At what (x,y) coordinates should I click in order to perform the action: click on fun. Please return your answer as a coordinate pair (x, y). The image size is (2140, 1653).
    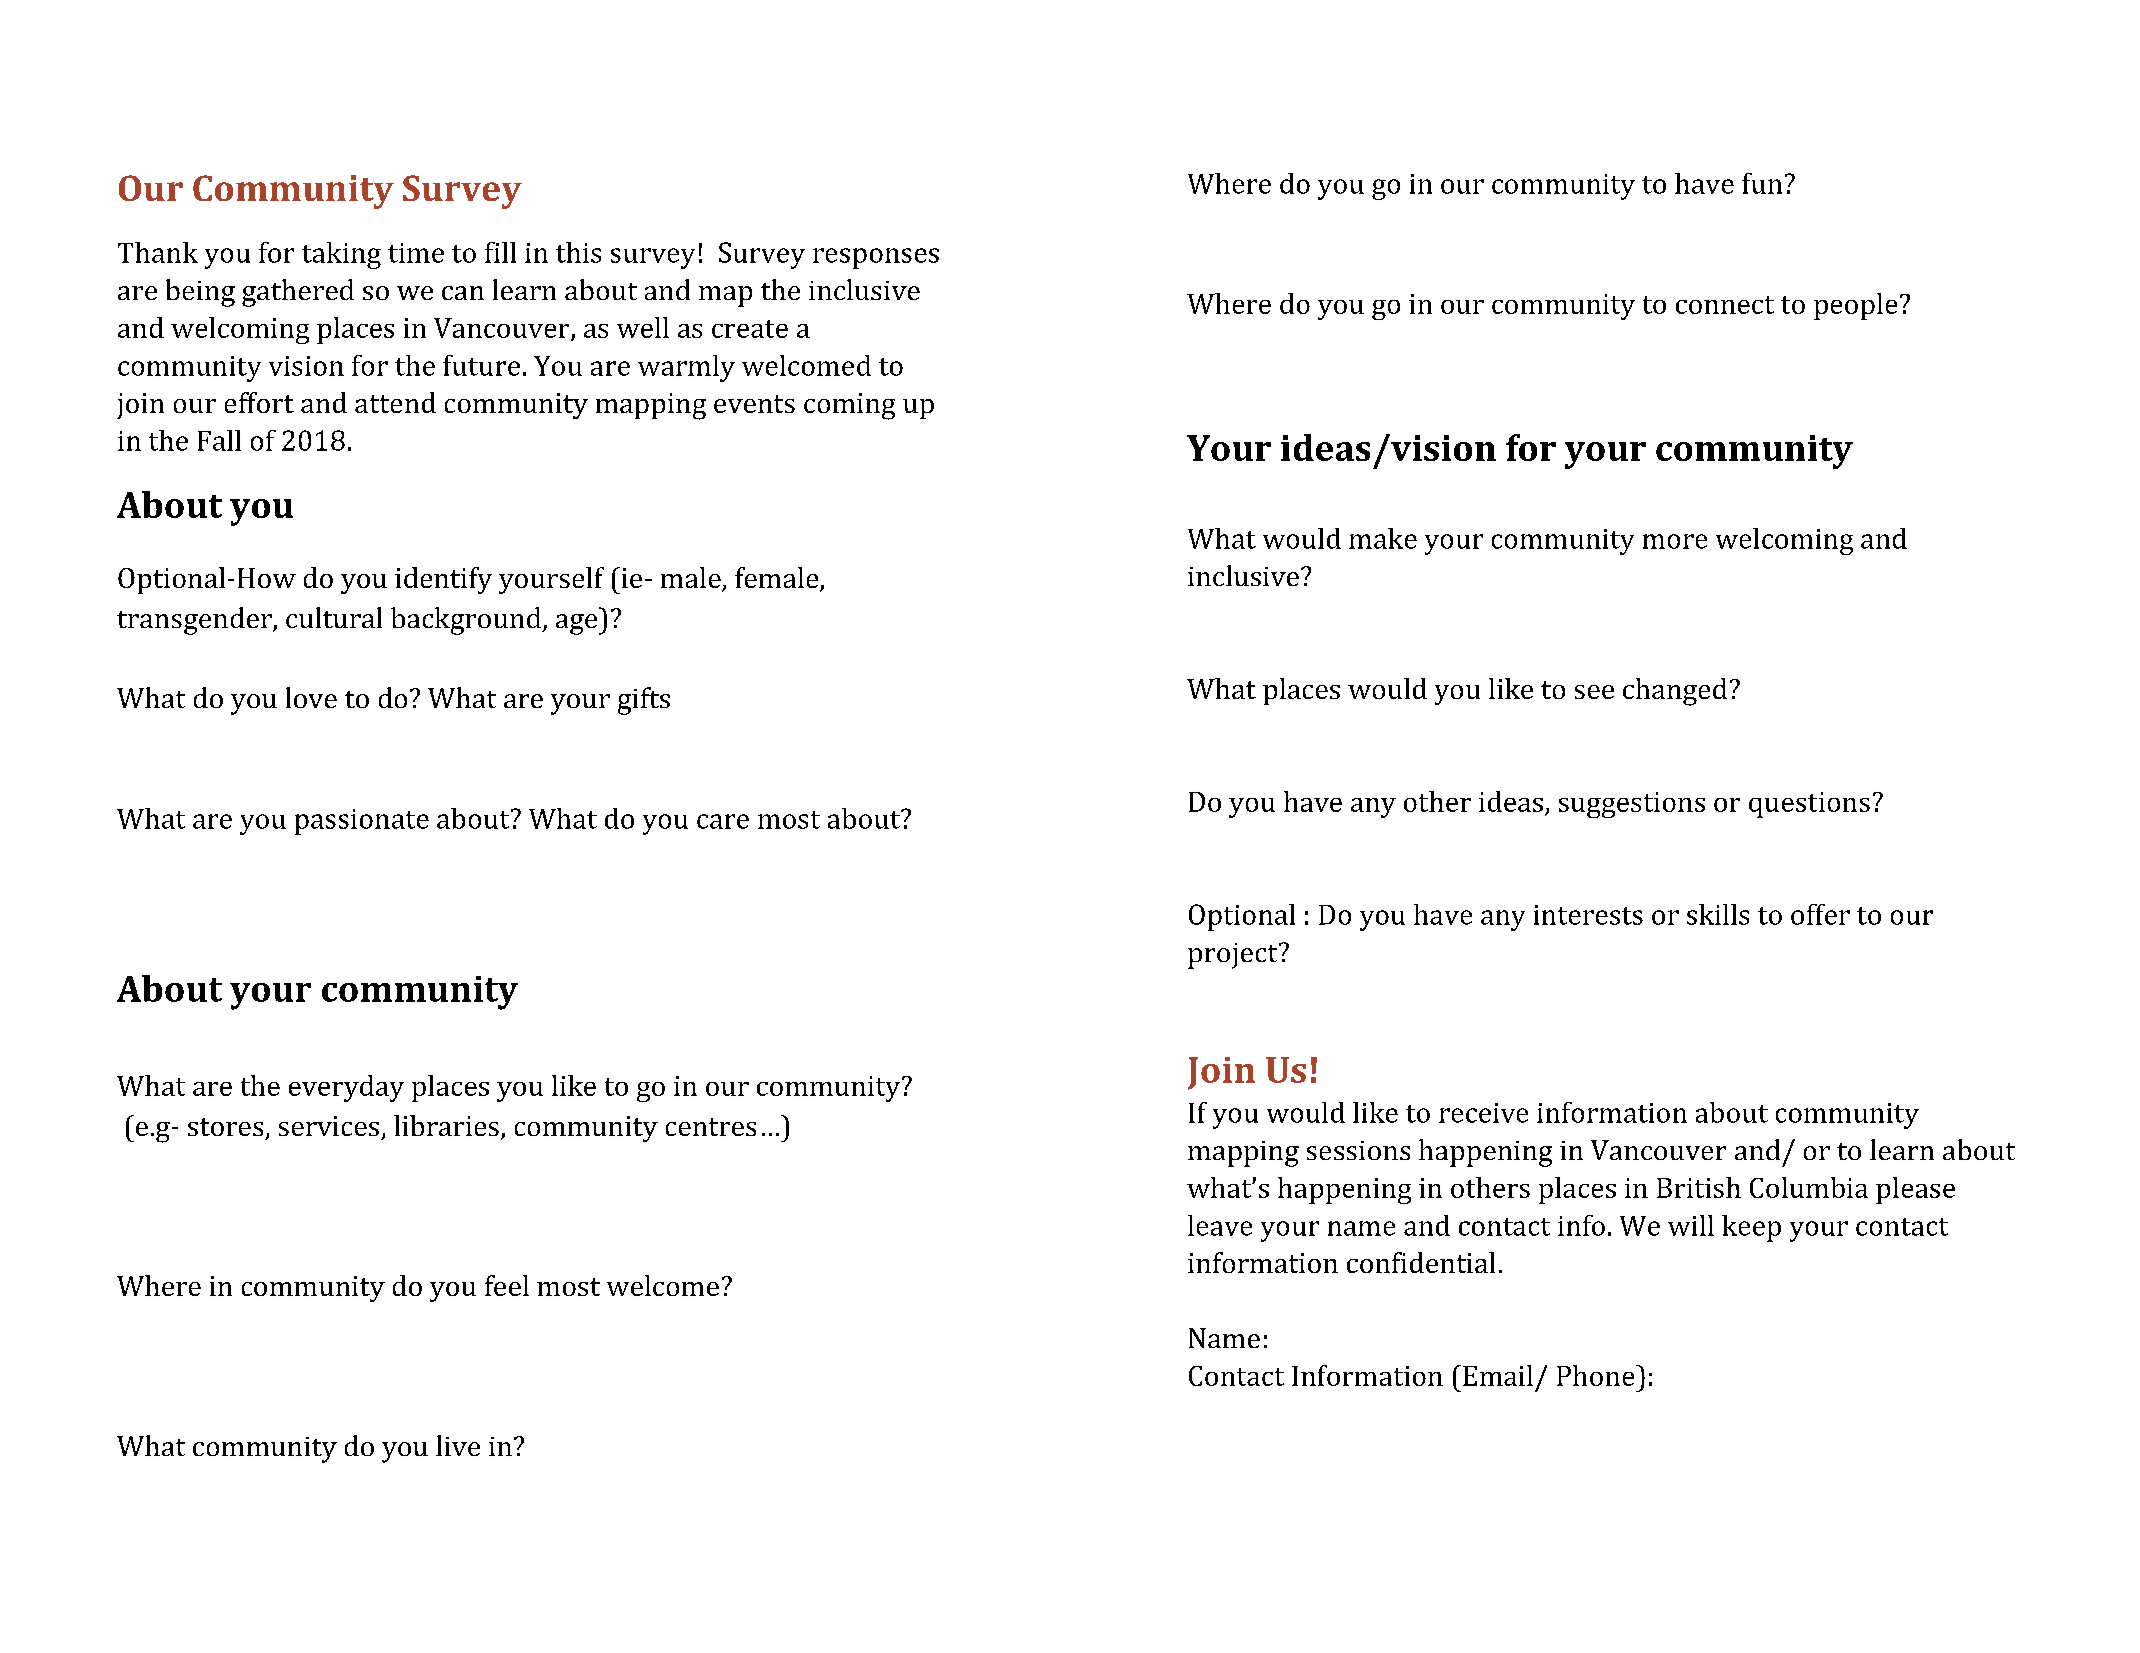
    Looking at the image, I should click on (1762, 183).
